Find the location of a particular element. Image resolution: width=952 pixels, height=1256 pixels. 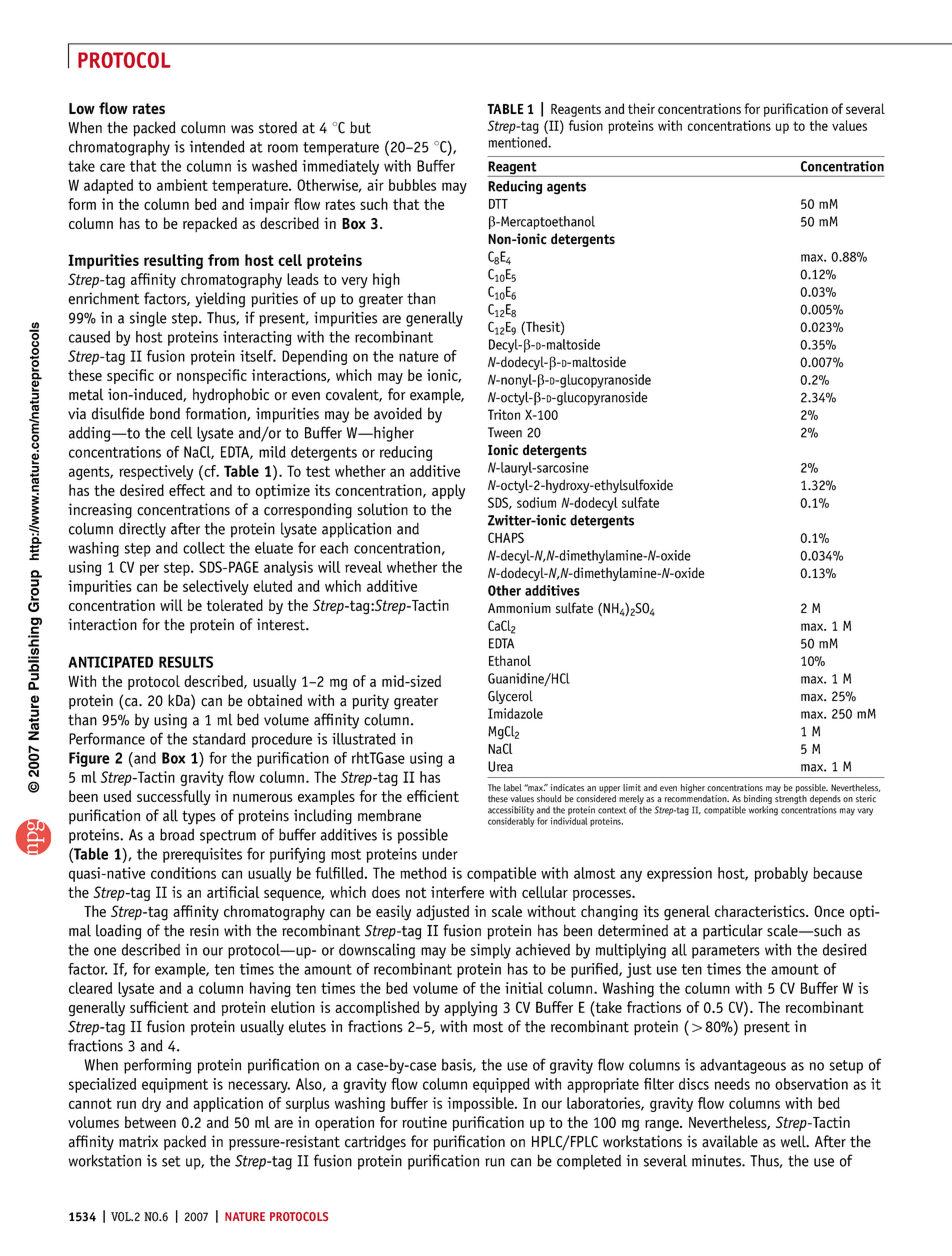

available is located at coordinates (730, 1141).
